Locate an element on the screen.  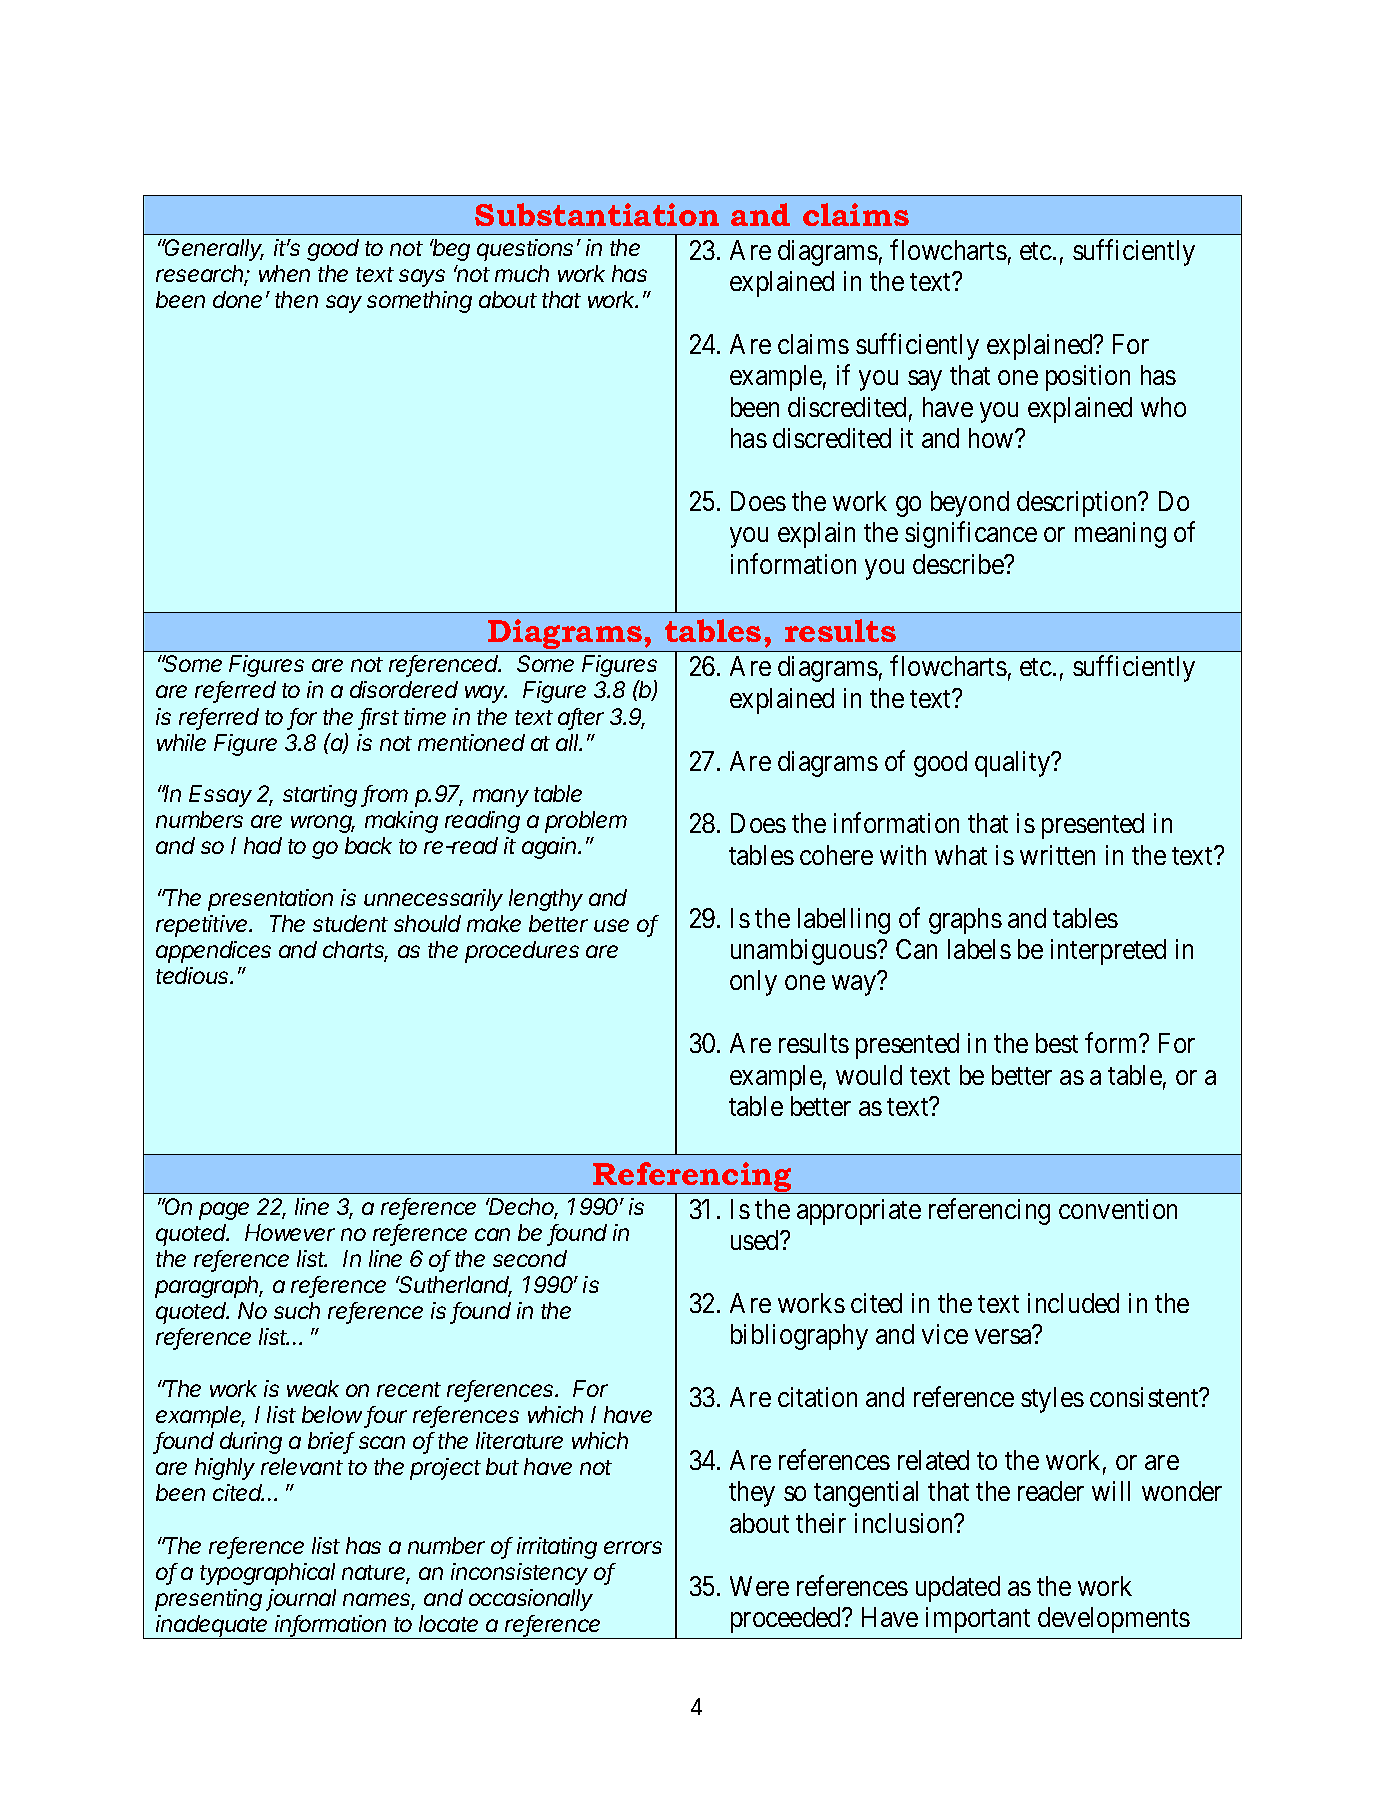
journal is located at coordinates (301, 1600).
